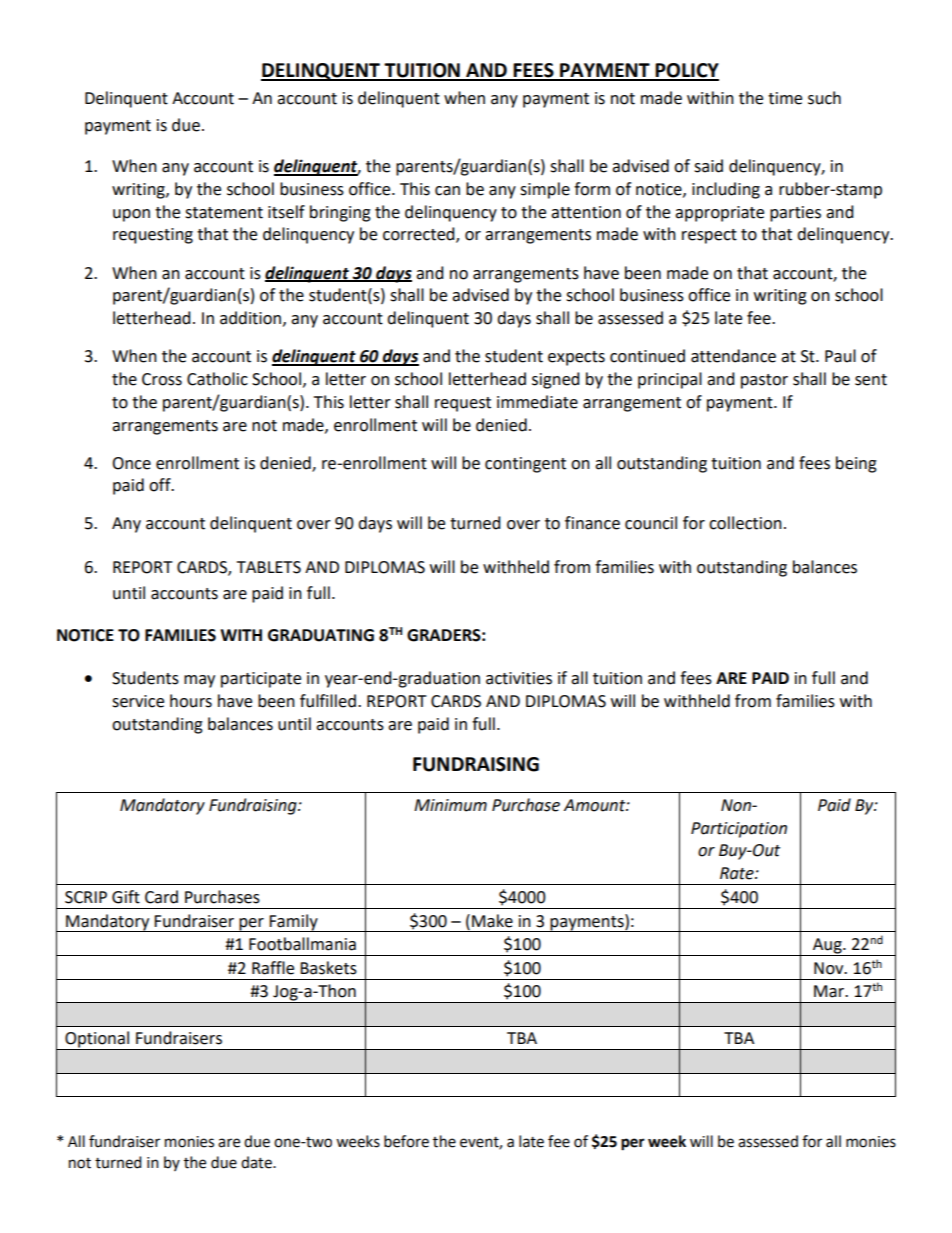  What do you see at coordinates (224, 213) in the screenshot?
I see `statement` at bounding box center [224, 213].
